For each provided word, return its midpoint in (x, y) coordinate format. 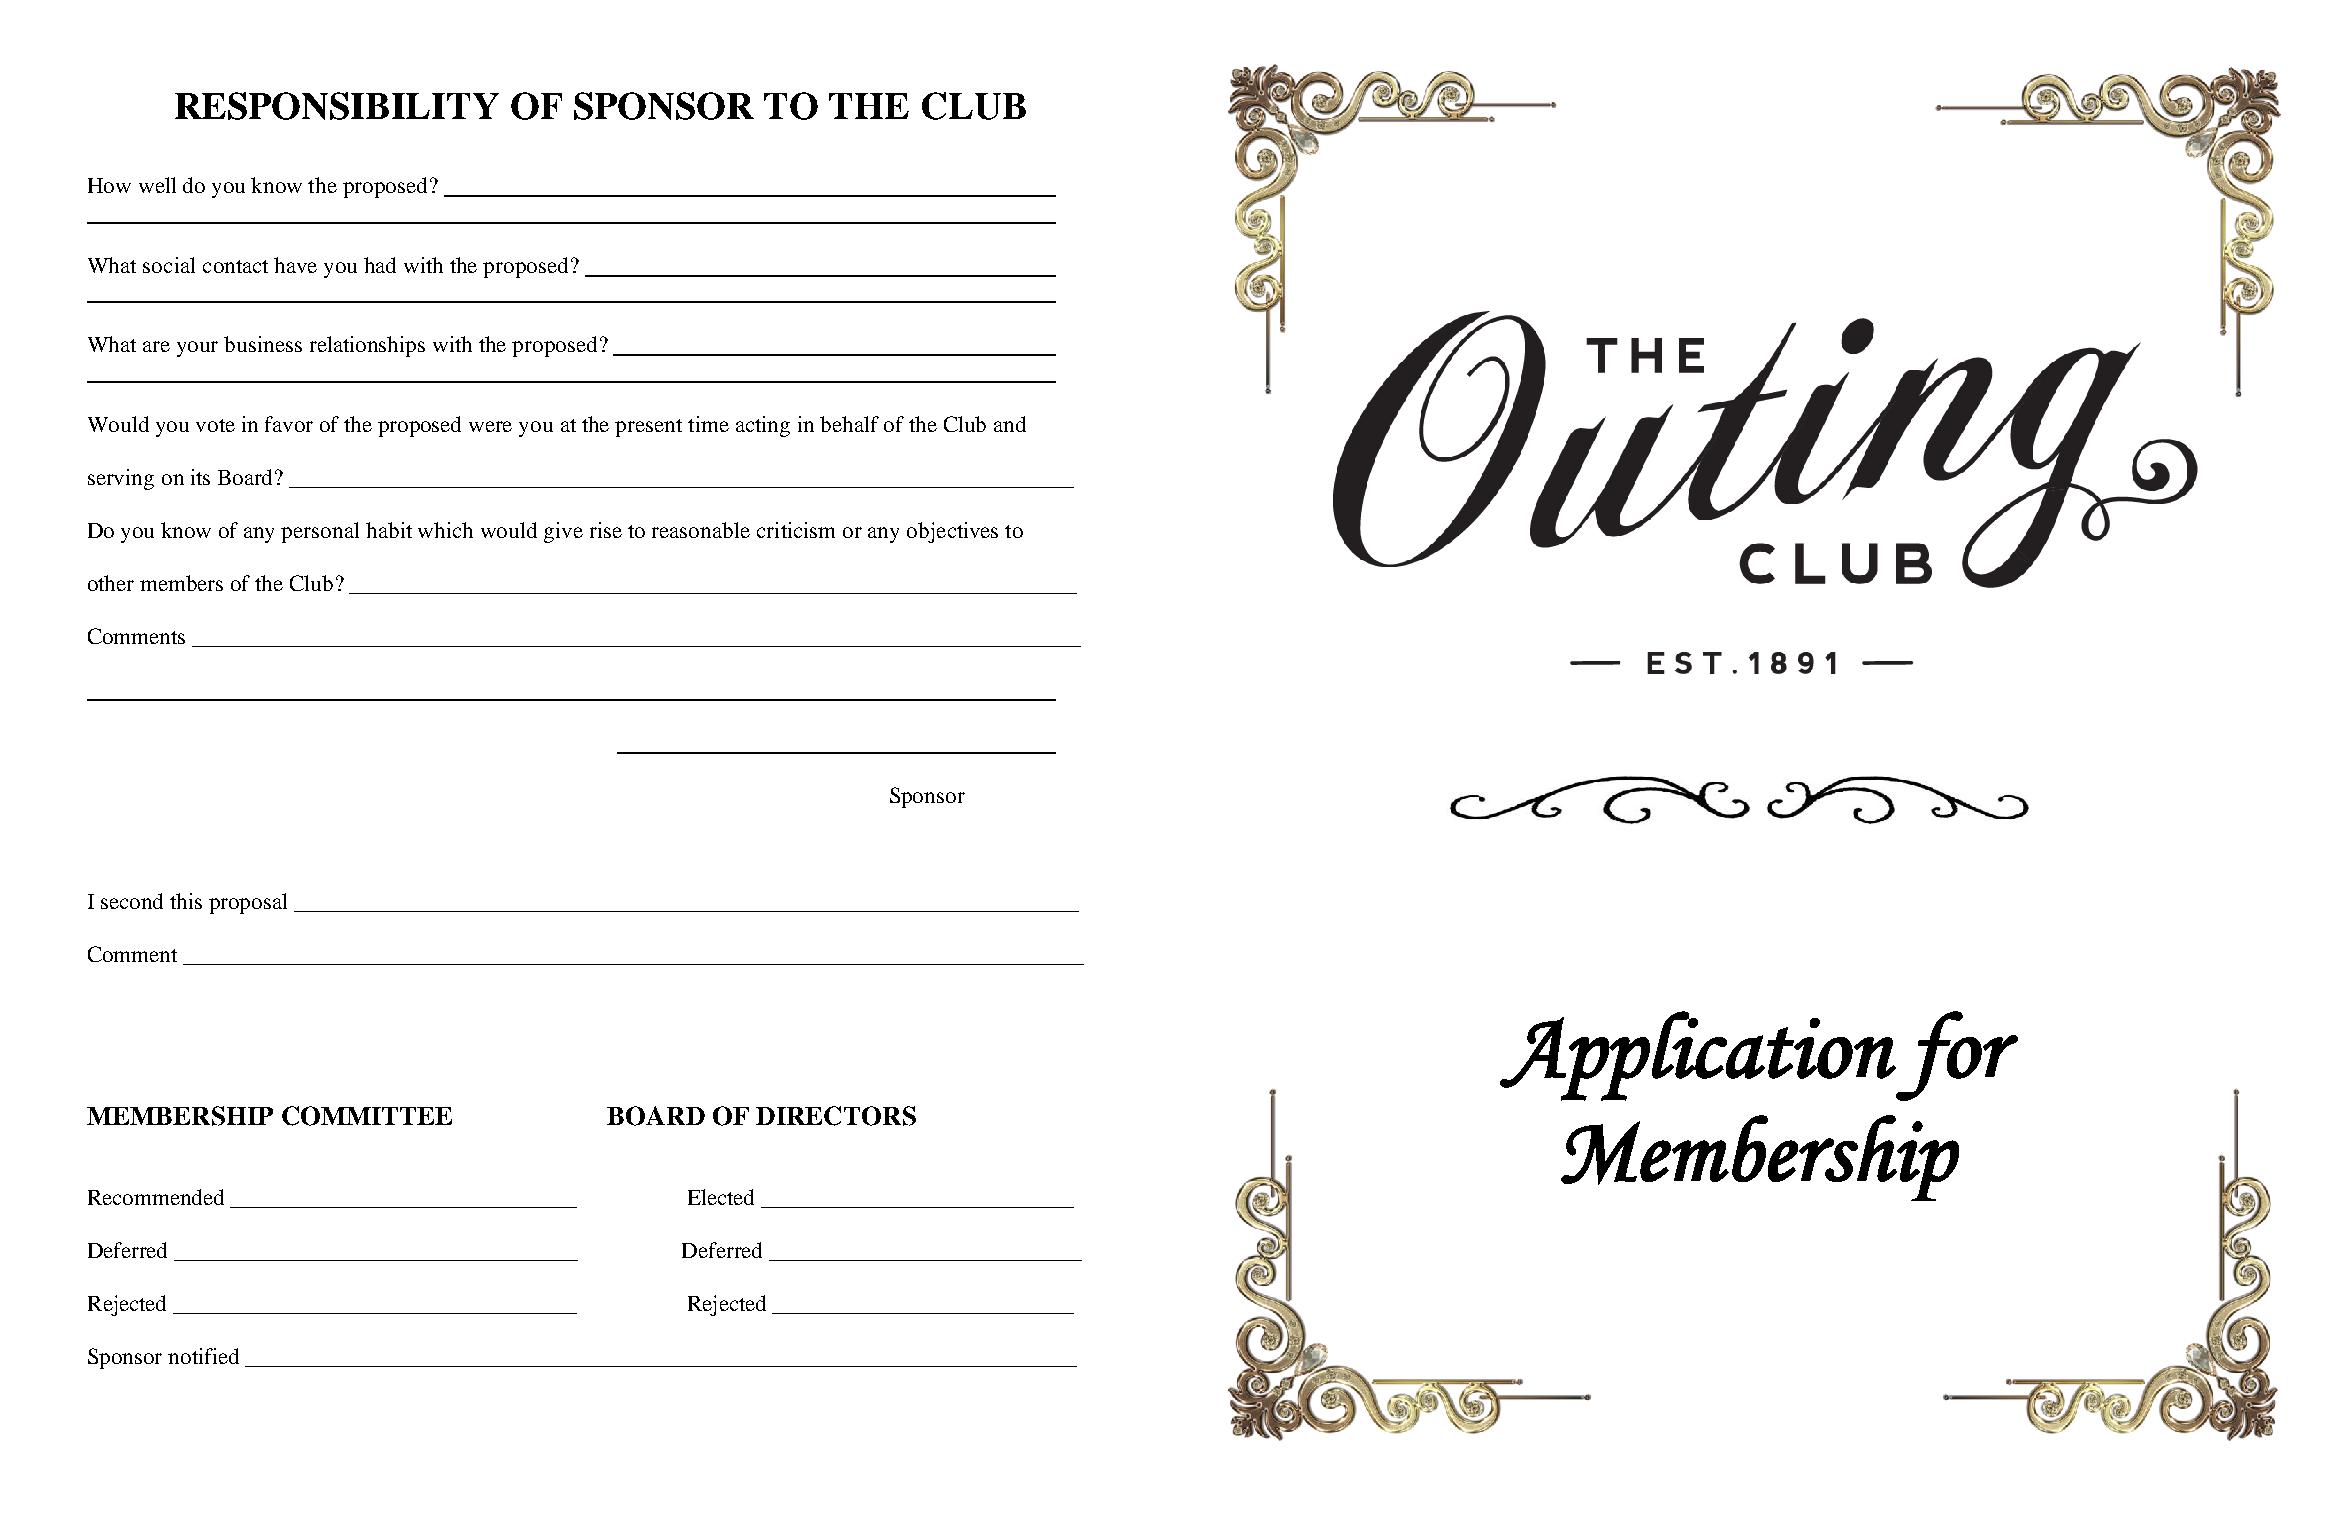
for (1957, 1056)
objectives (952, 532)
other (111, 583)
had (380, 265)
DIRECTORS (836, 1116)
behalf (849, 424)
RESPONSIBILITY (337, 106)
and (1010, 424)
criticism (796, 530)
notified (203, 1356)
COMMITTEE (367, 1116)
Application (1698, 1056)
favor (289, 424)
